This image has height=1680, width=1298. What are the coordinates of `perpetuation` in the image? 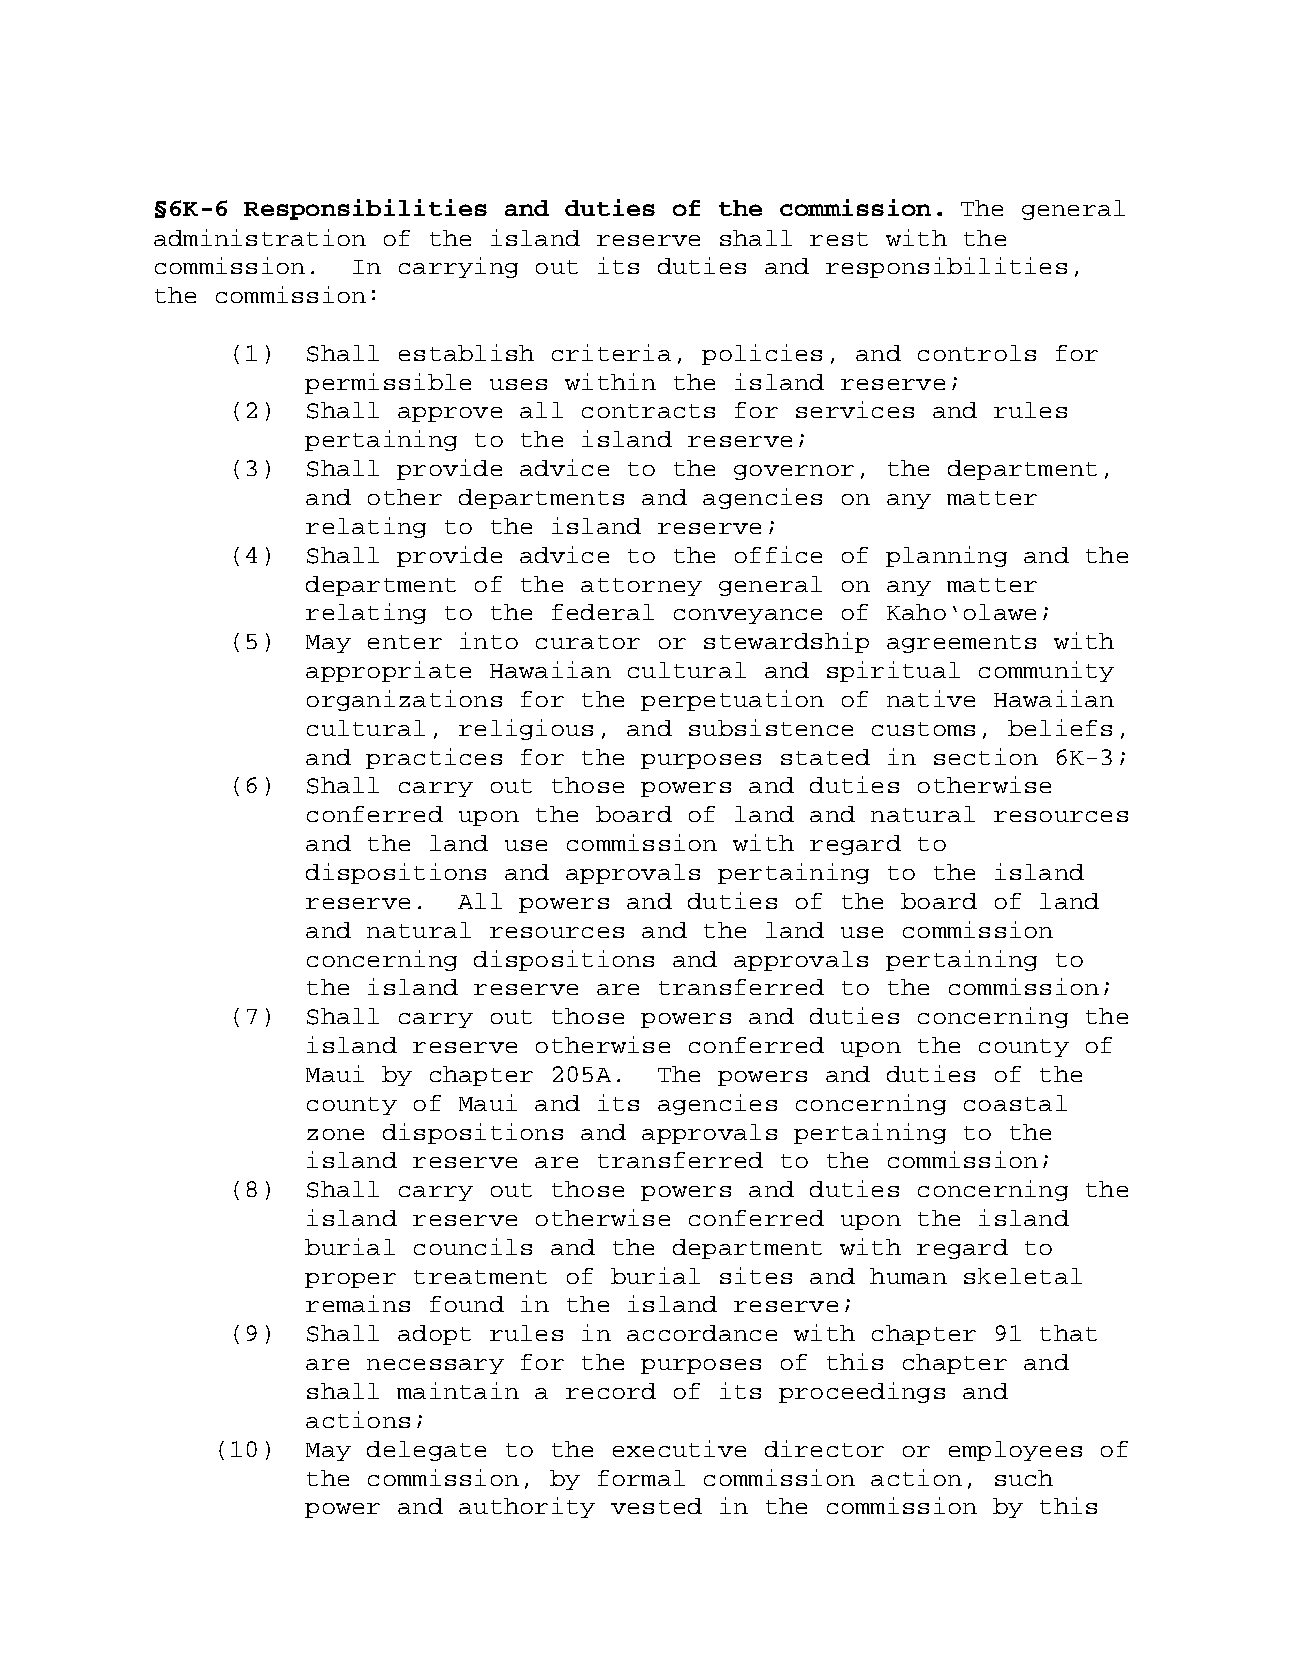 It's located at (732, 700).
